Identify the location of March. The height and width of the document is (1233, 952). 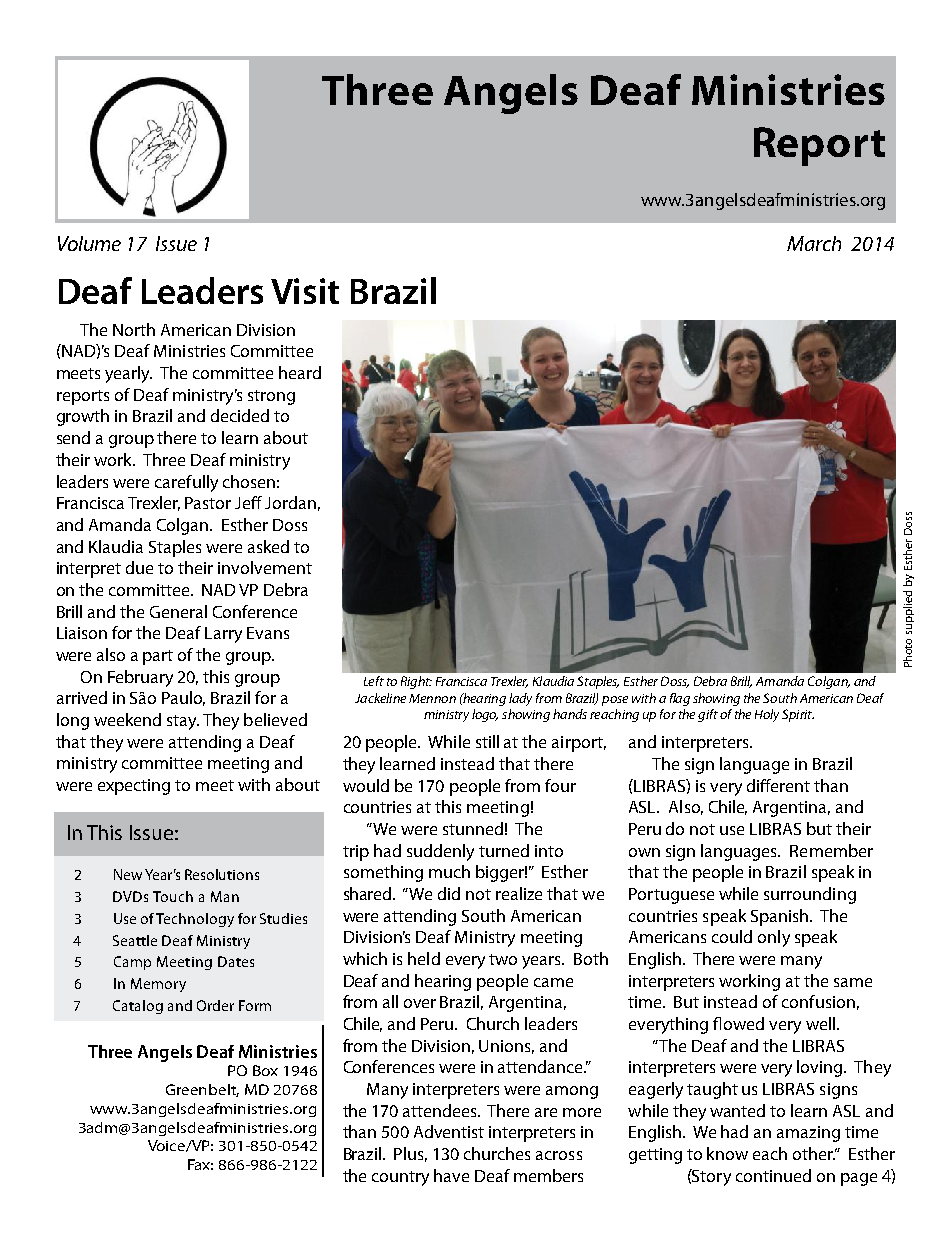
(814, 243).
